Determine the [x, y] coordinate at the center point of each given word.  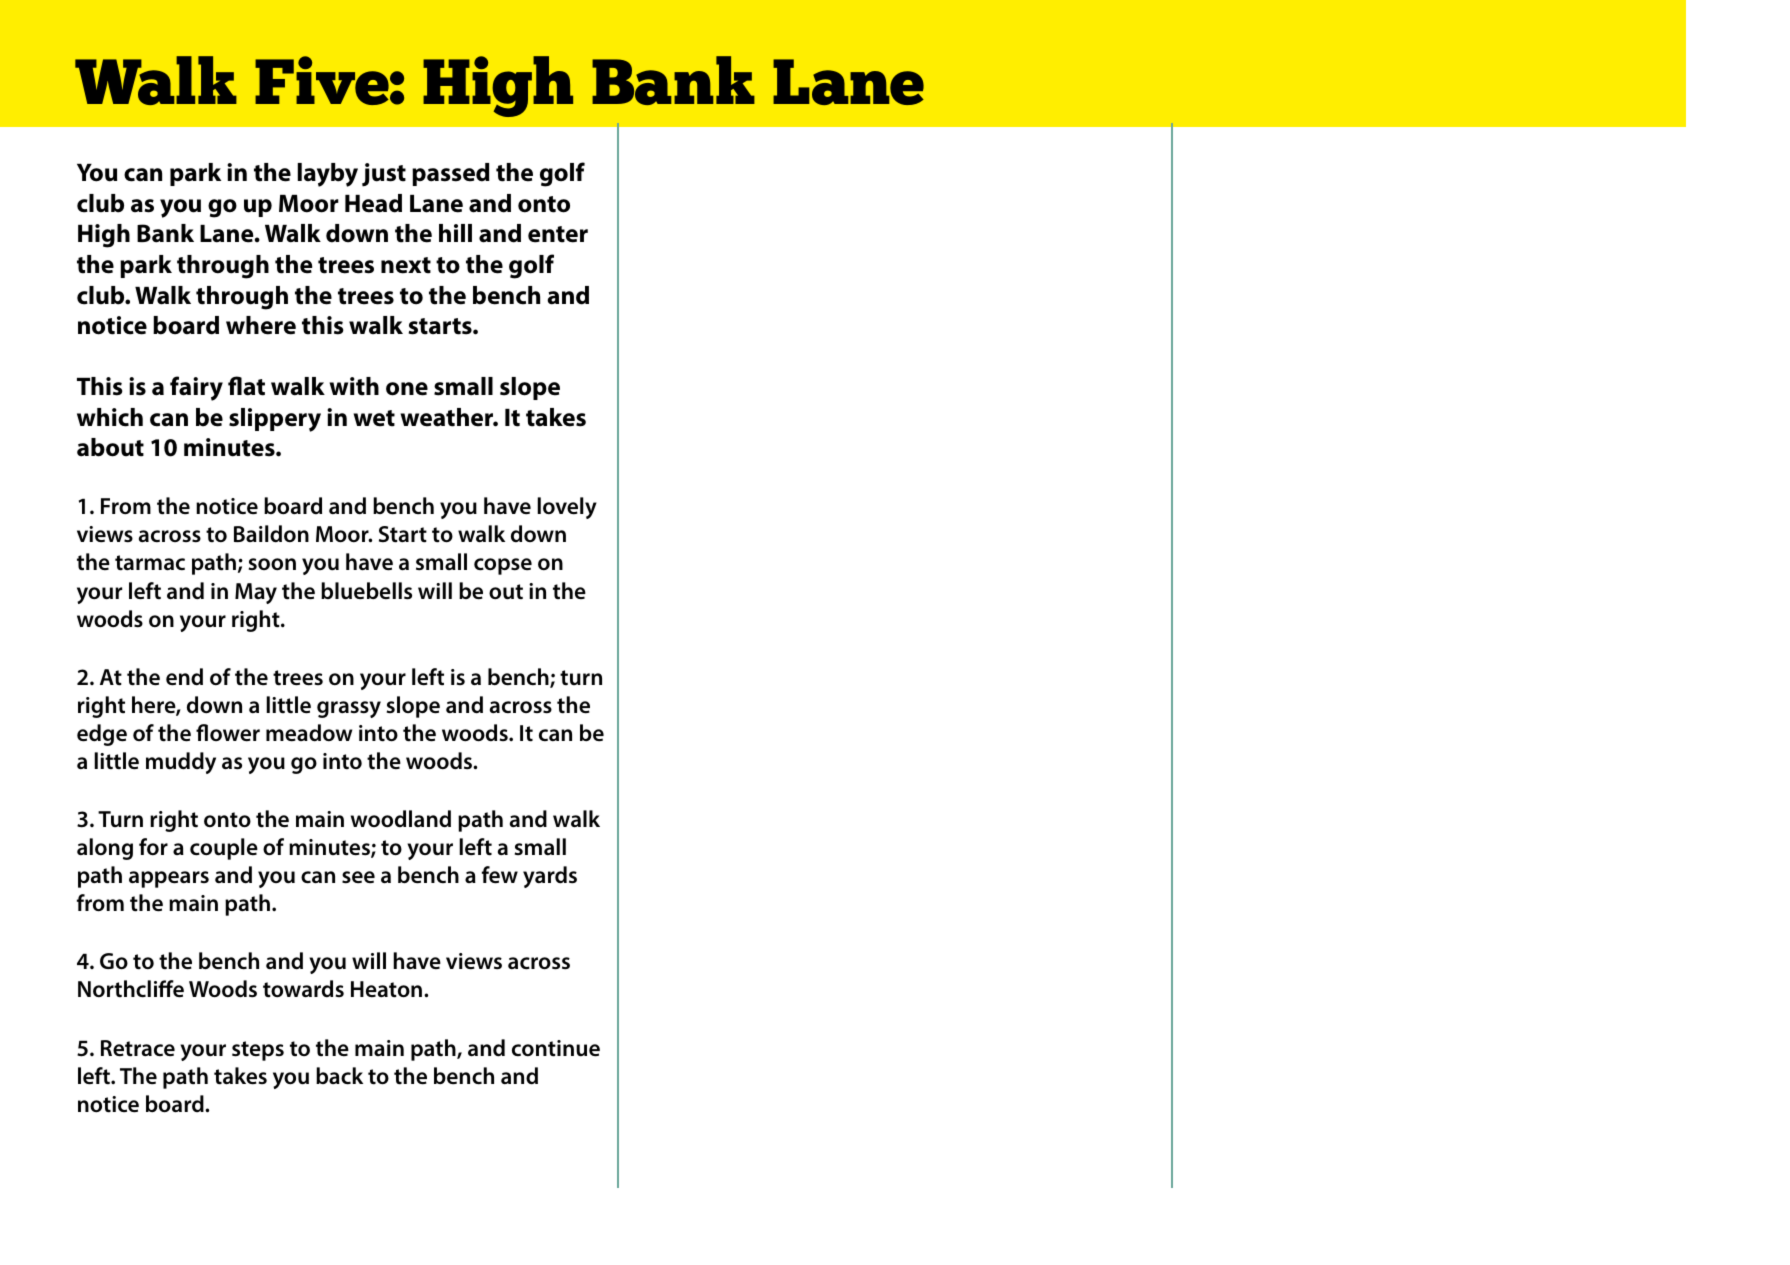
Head [373, 203]
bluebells [366, 591]
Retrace [138, 1048]
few [500, 875]
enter [558, 234]
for [153, 847]
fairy [196, 388]
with [354, 386]
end [184, 677]
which [110, 417]
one [407, 389]
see [358, 877]
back [339, 1076]
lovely [567, 508]
